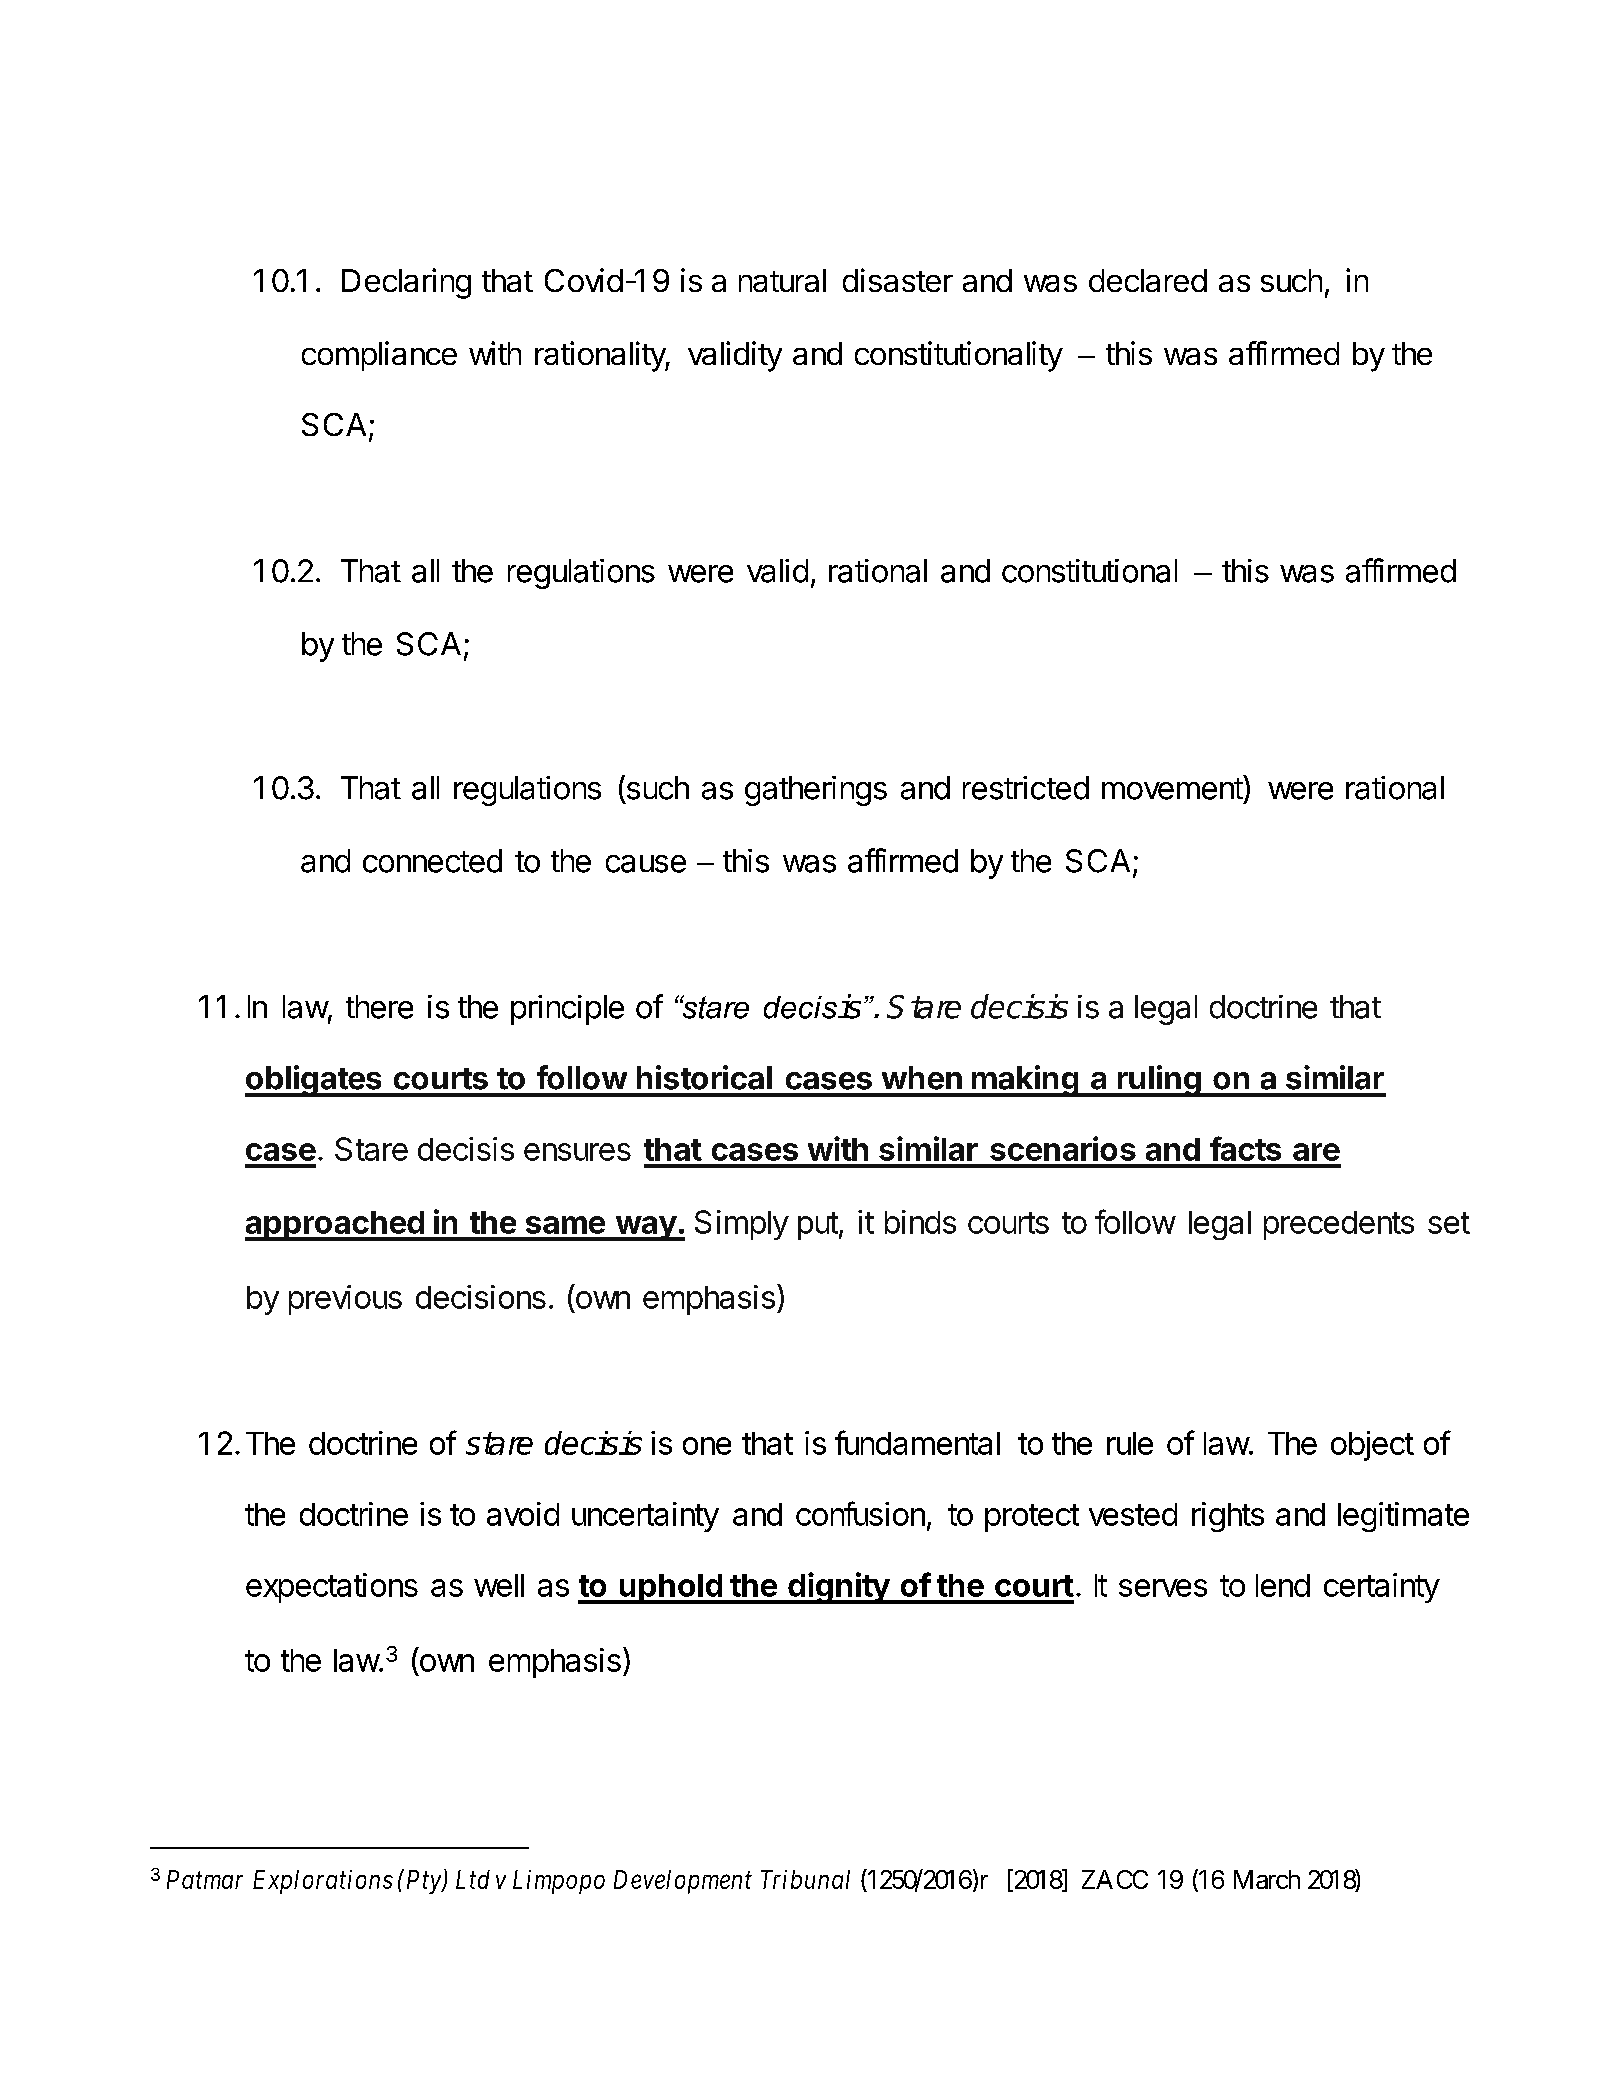 Image resolution: width=1609 pixels, height=2082 pixels. Describe the element at coordinates (473, 1879) in the image. I see `Ltd` at that location.
